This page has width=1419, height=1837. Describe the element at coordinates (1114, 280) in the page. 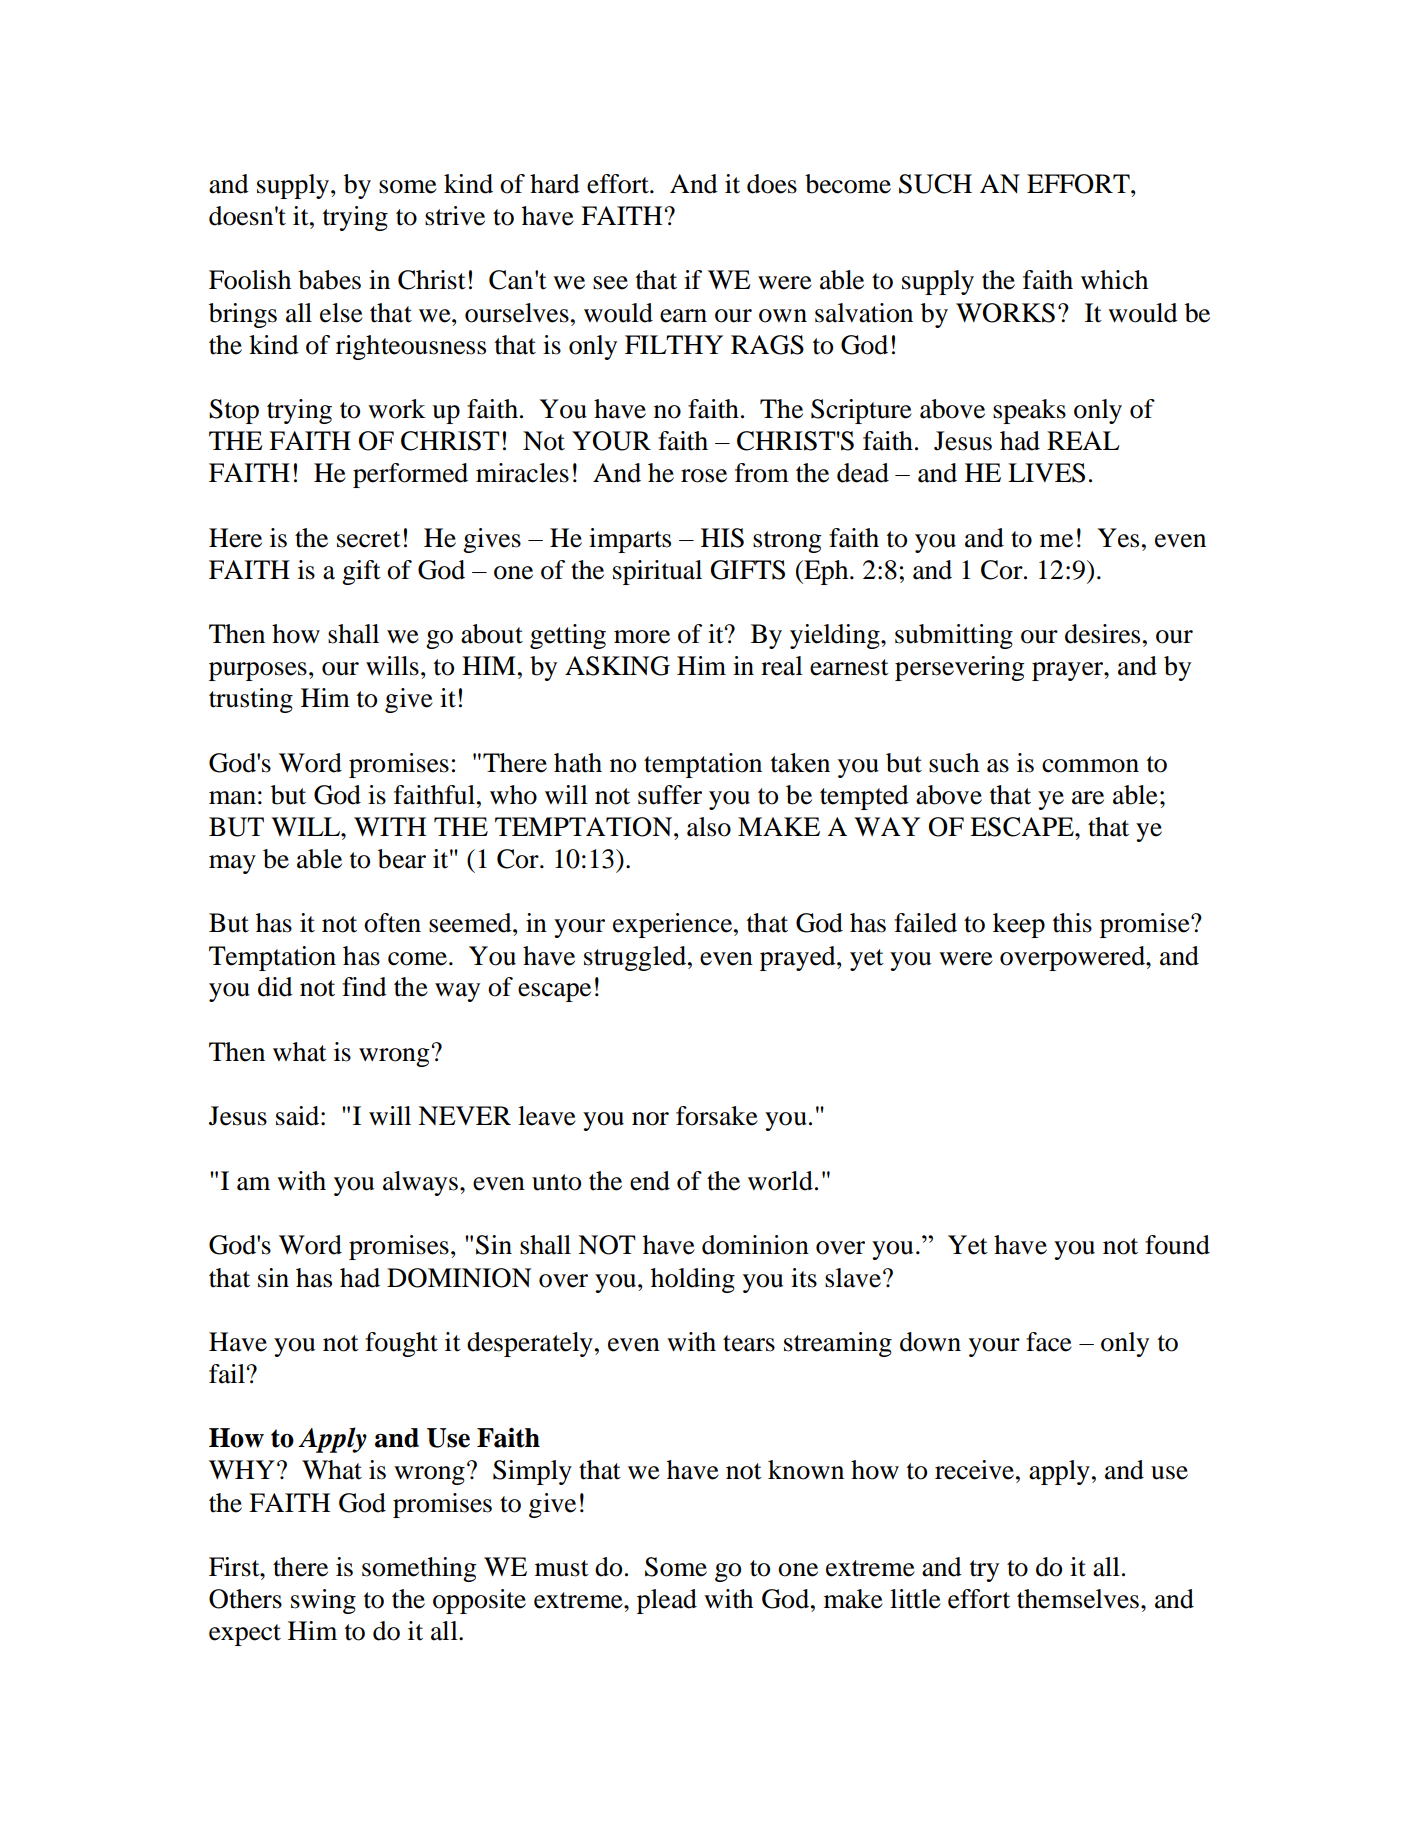

I see `which` at that location.
